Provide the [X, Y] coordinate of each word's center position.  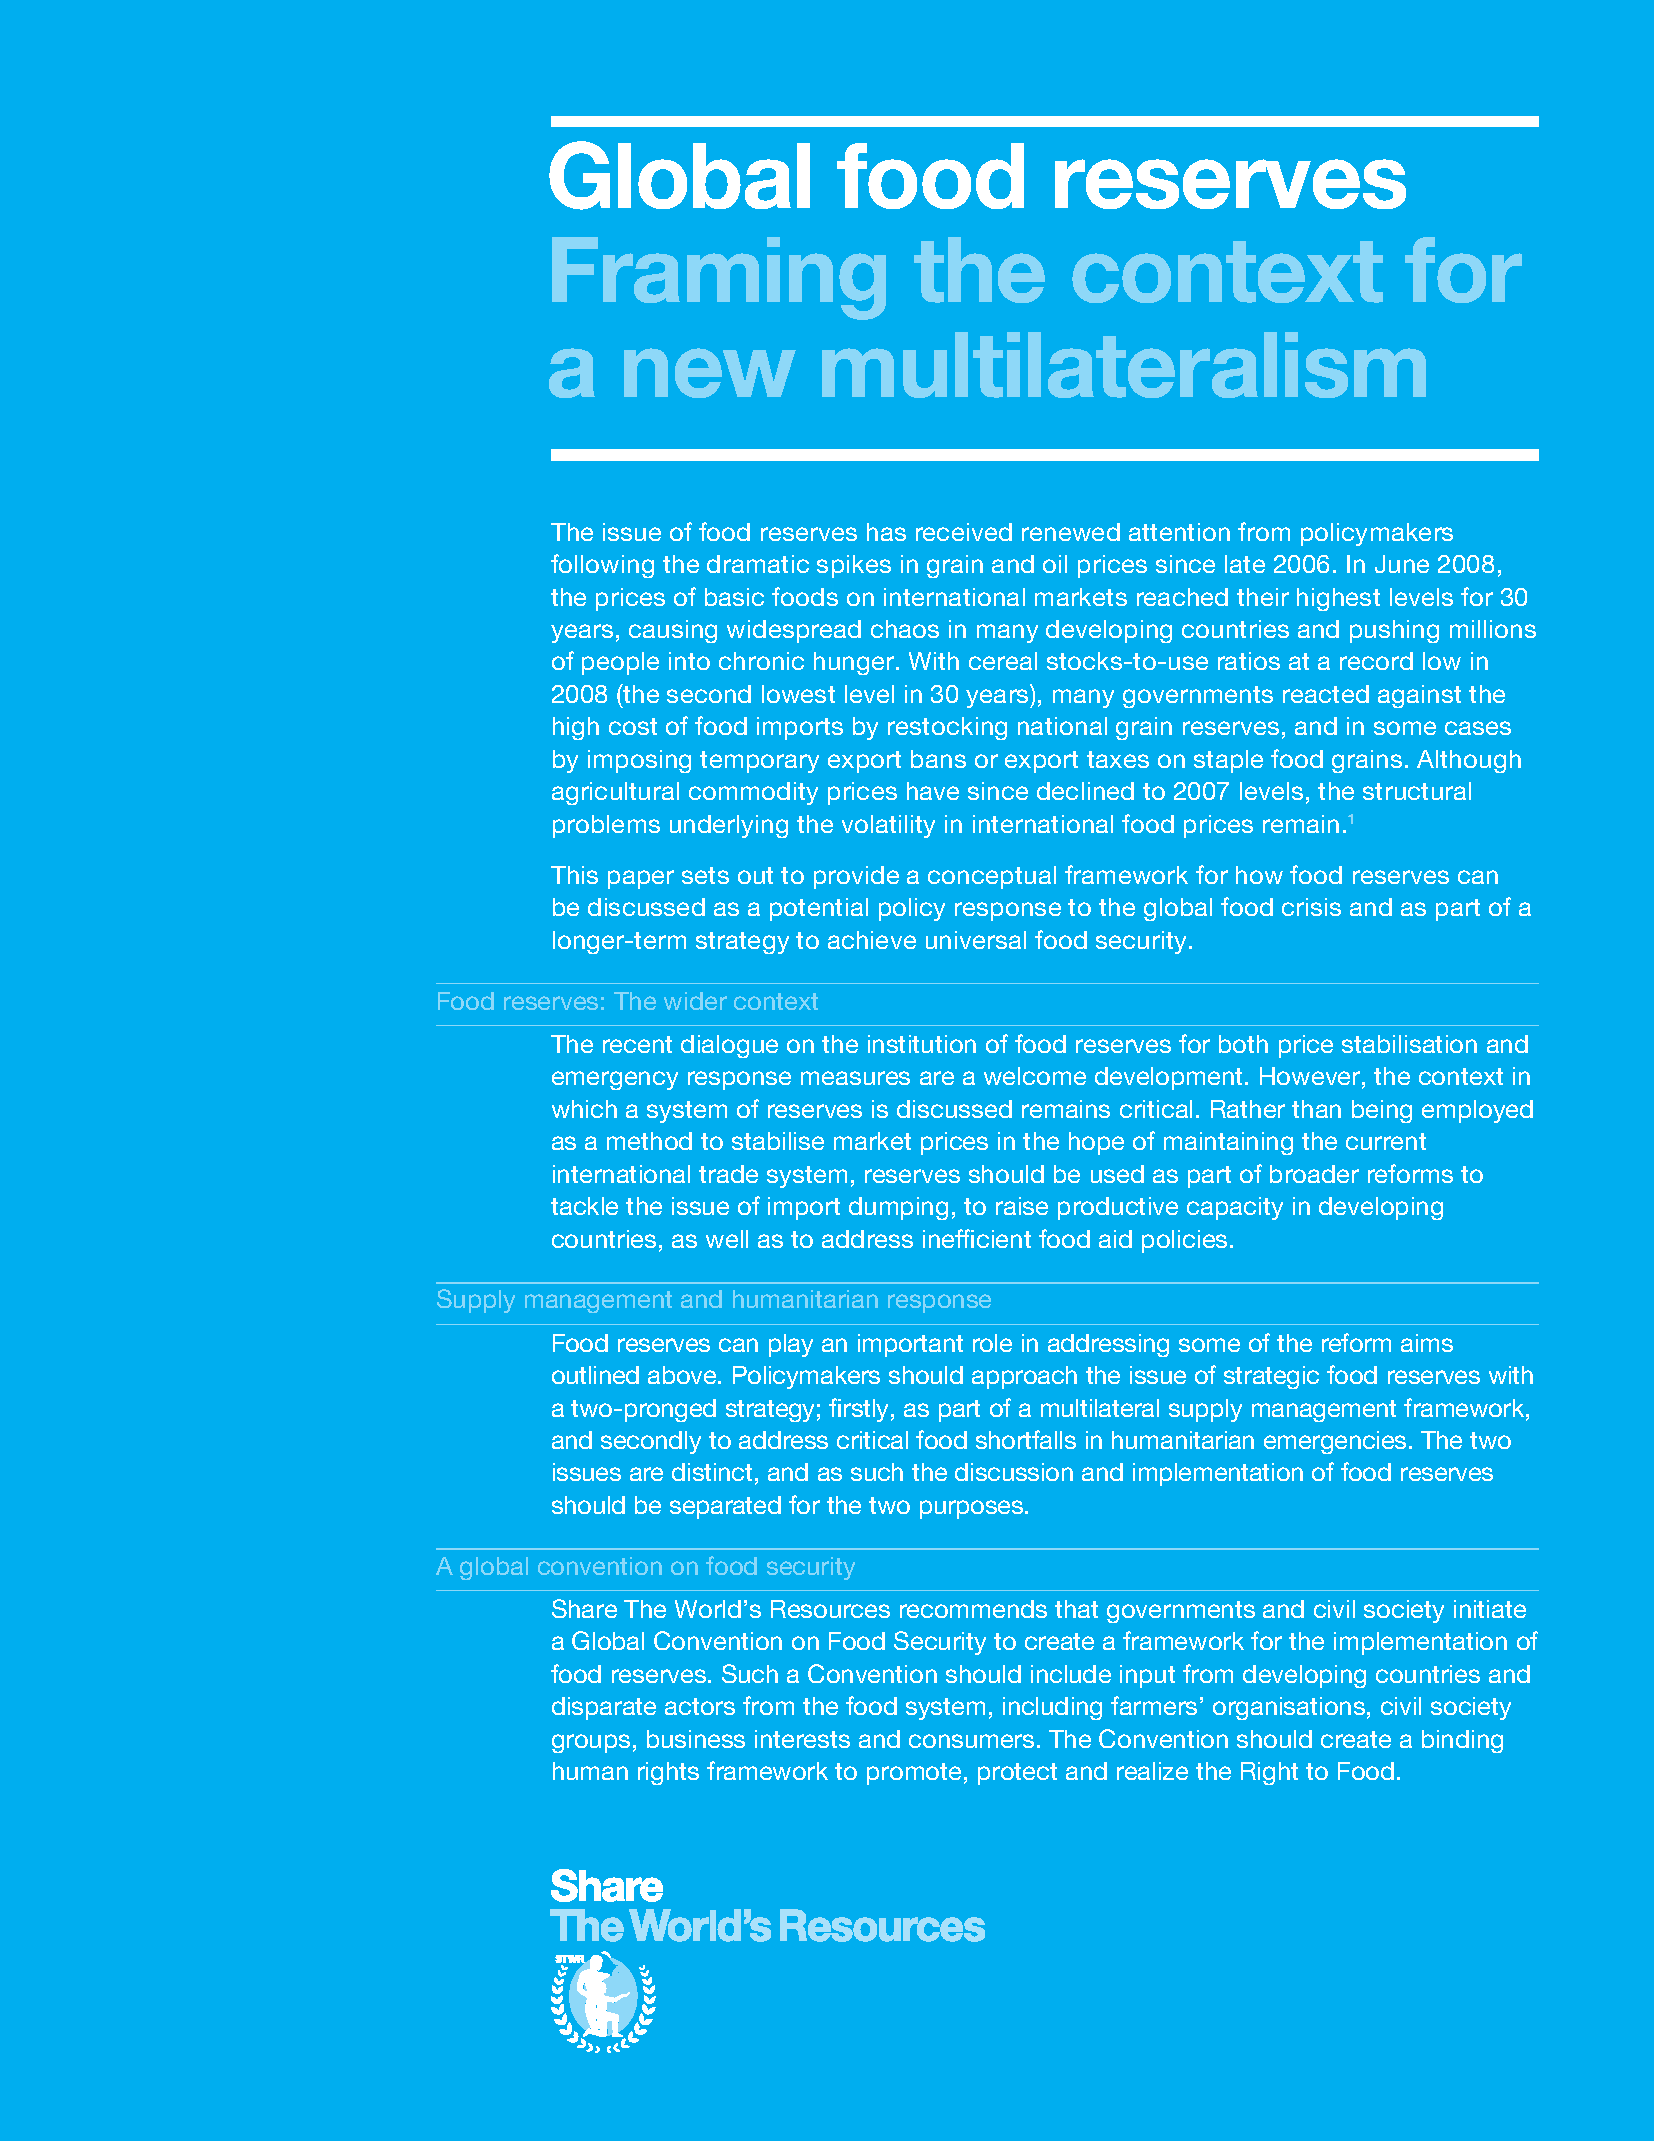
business [696, 1739]
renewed [1071, 532]
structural [1417, 791]
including [1052, 1708]
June [1402, 564]
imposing [639, 761]
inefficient [977, 1238]
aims [1427, 1343]
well [727, 1239]
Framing [719, 278]
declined [1085, 791]
